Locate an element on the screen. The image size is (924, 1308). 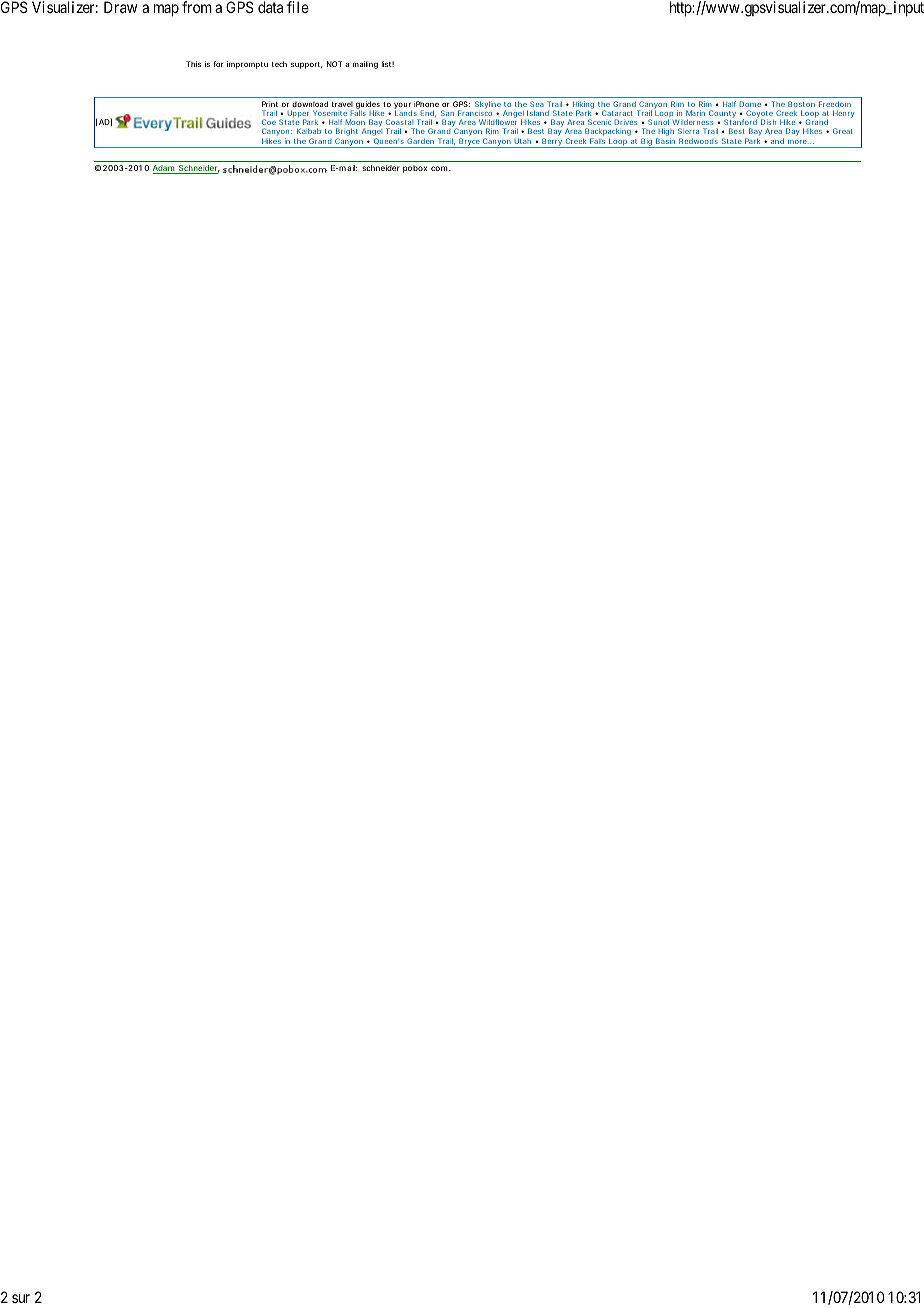
This is located at coordinates (193, 64).
